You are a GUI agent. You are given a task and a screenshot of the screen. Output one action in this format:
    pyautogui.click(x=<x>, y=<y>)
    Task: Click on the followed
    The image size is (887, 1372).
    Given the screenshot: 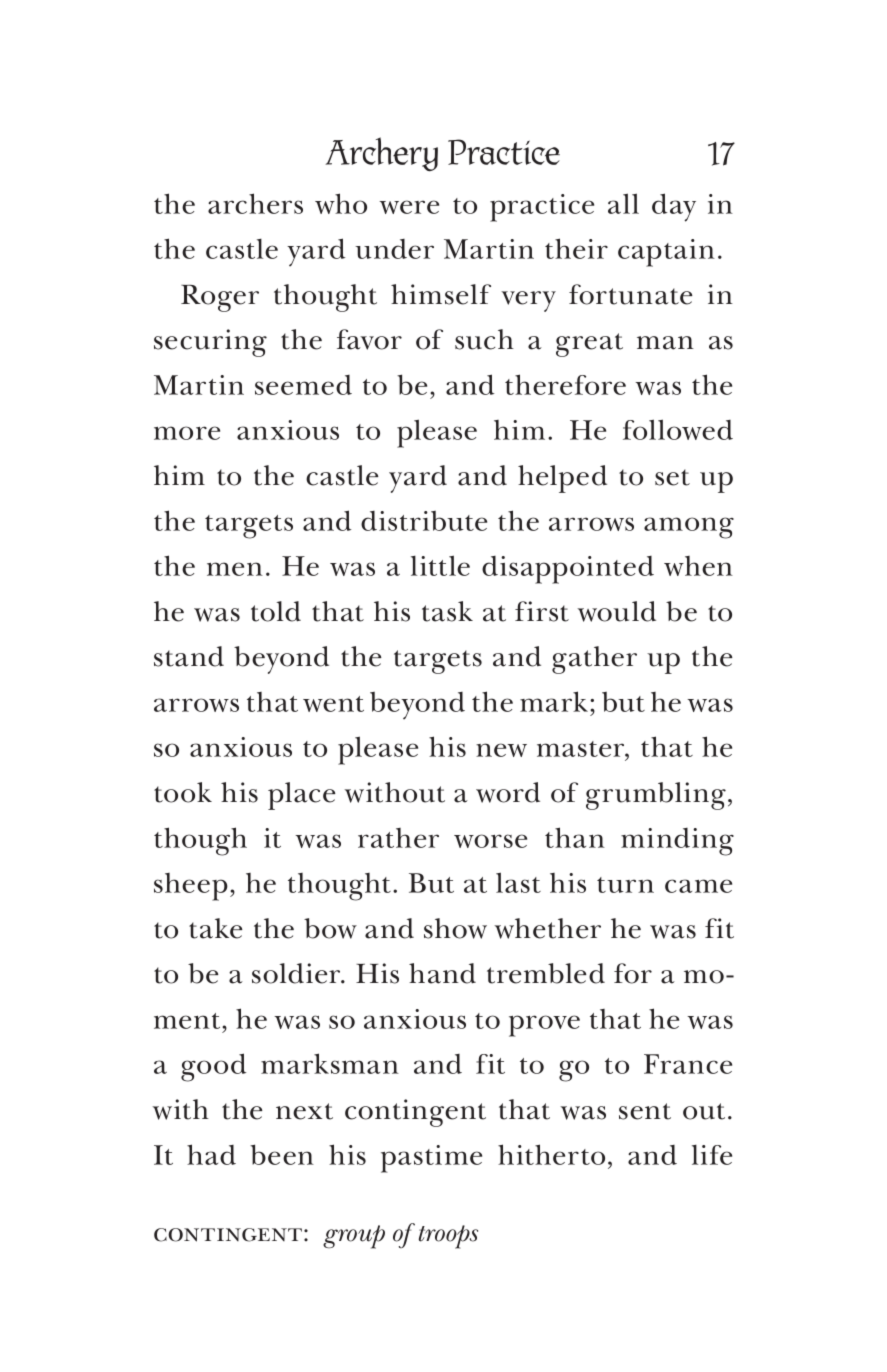 What is the action you would take?
    pyautogui.click(x=678, y=429)
